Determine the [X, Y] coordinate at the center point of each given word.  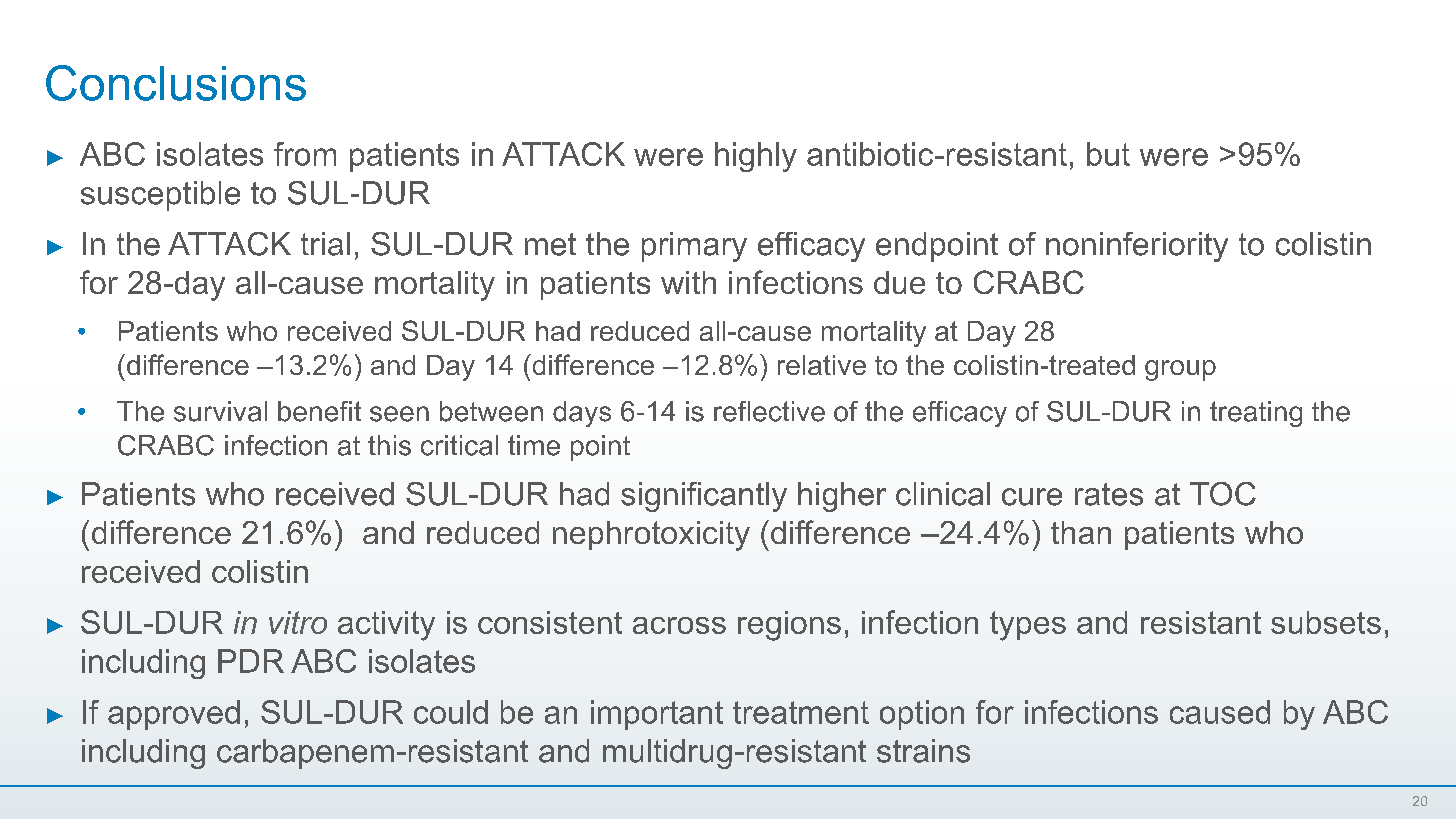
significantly [704, 497]
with [688, 282]
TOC [1223, 494]
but [1108, 154]
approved [174, 715]
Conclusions [176, 83]
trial [325, 244]
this [389, 445]
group [1180, 370]
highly [756, 157]
